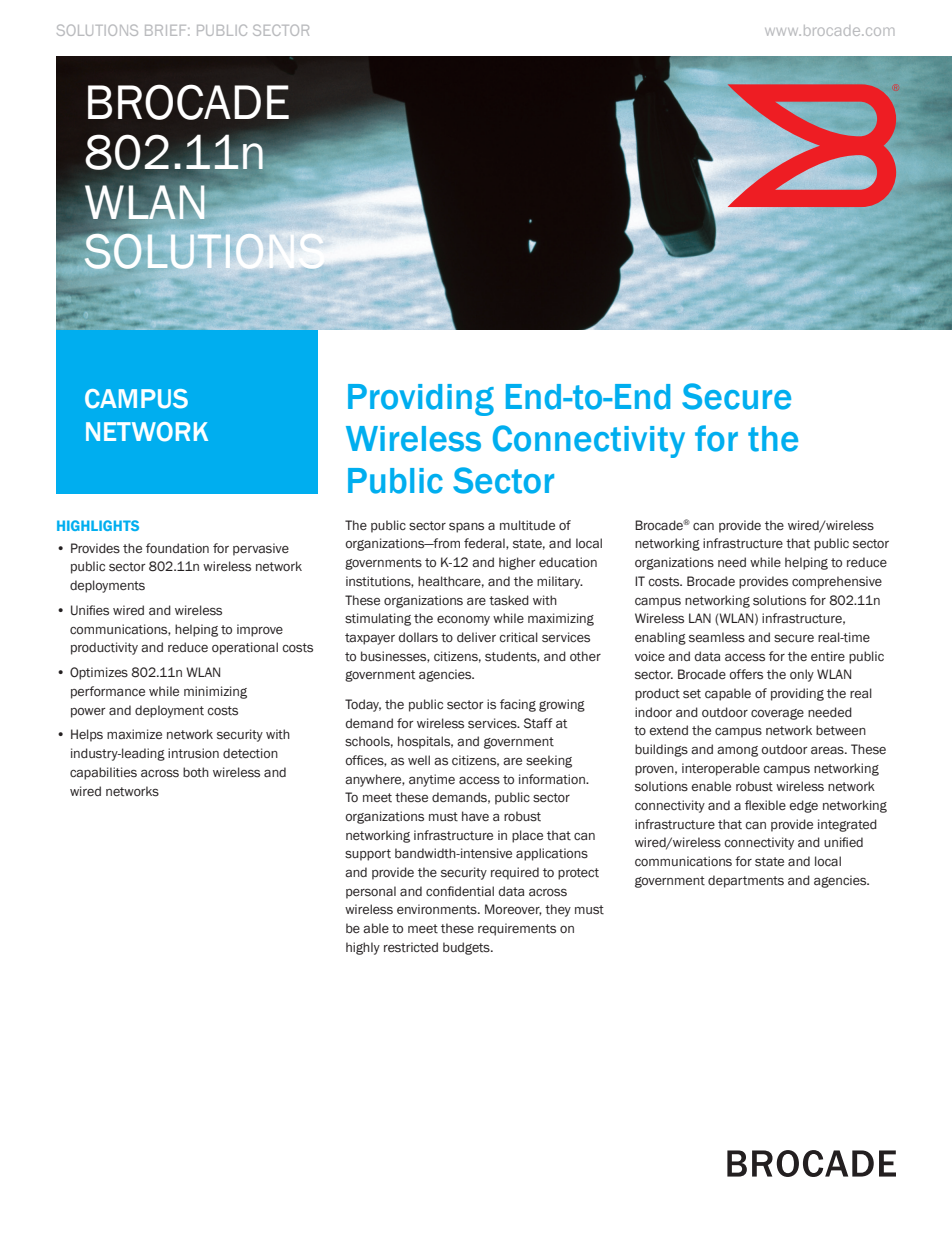 The width and height of the screenshot is (952, 1233). I want to click on among, so click(737, 751).
